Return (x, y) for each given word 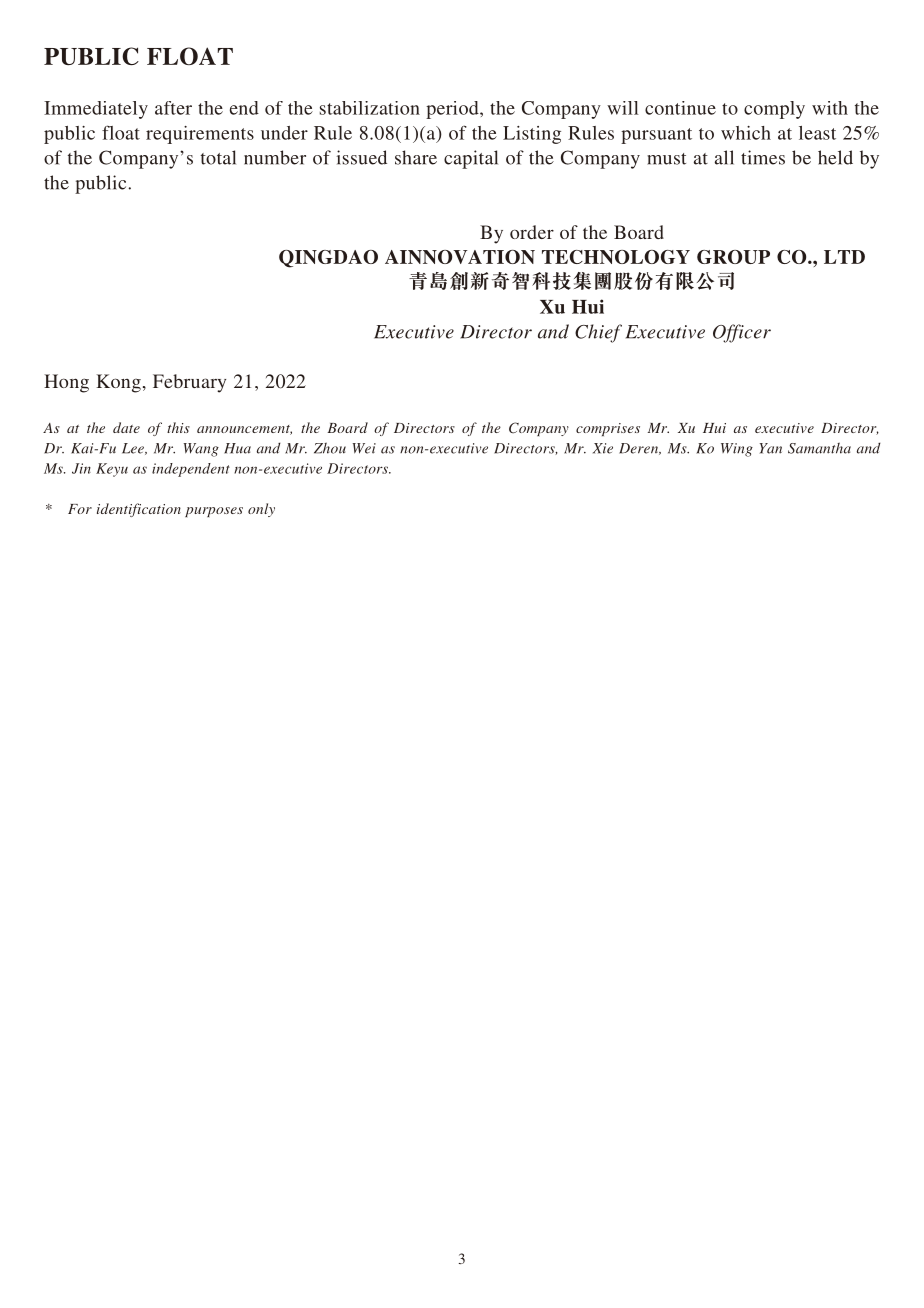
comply (774, 110)
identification (139, 510)
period (453, 110)
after (173, 108)
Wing (737, 450)
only (261, 510)
